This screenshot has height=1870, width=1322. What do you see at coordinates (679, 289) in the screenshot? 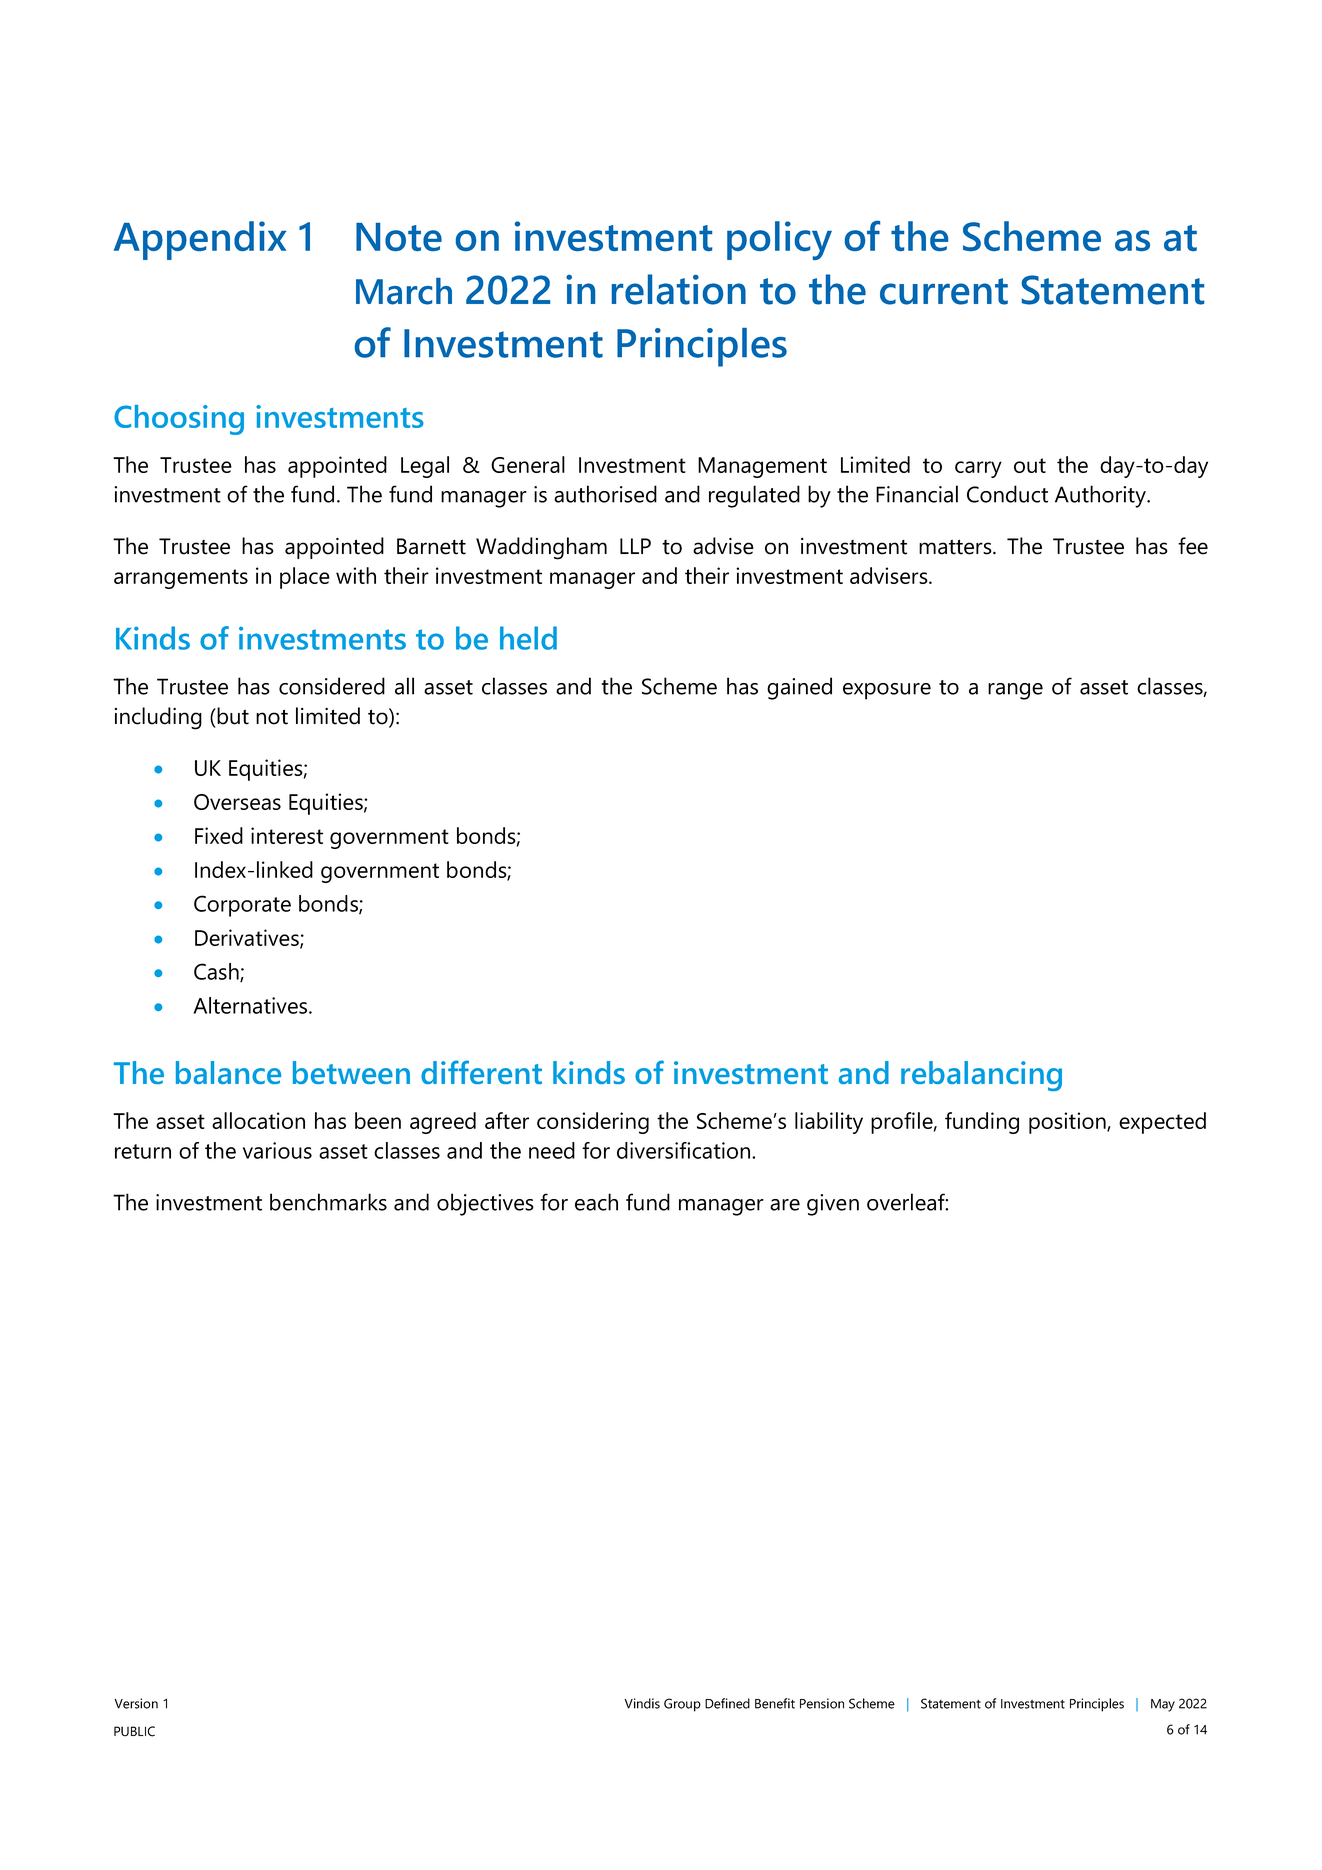
I see `relation` at bounding box center [679, 289].
